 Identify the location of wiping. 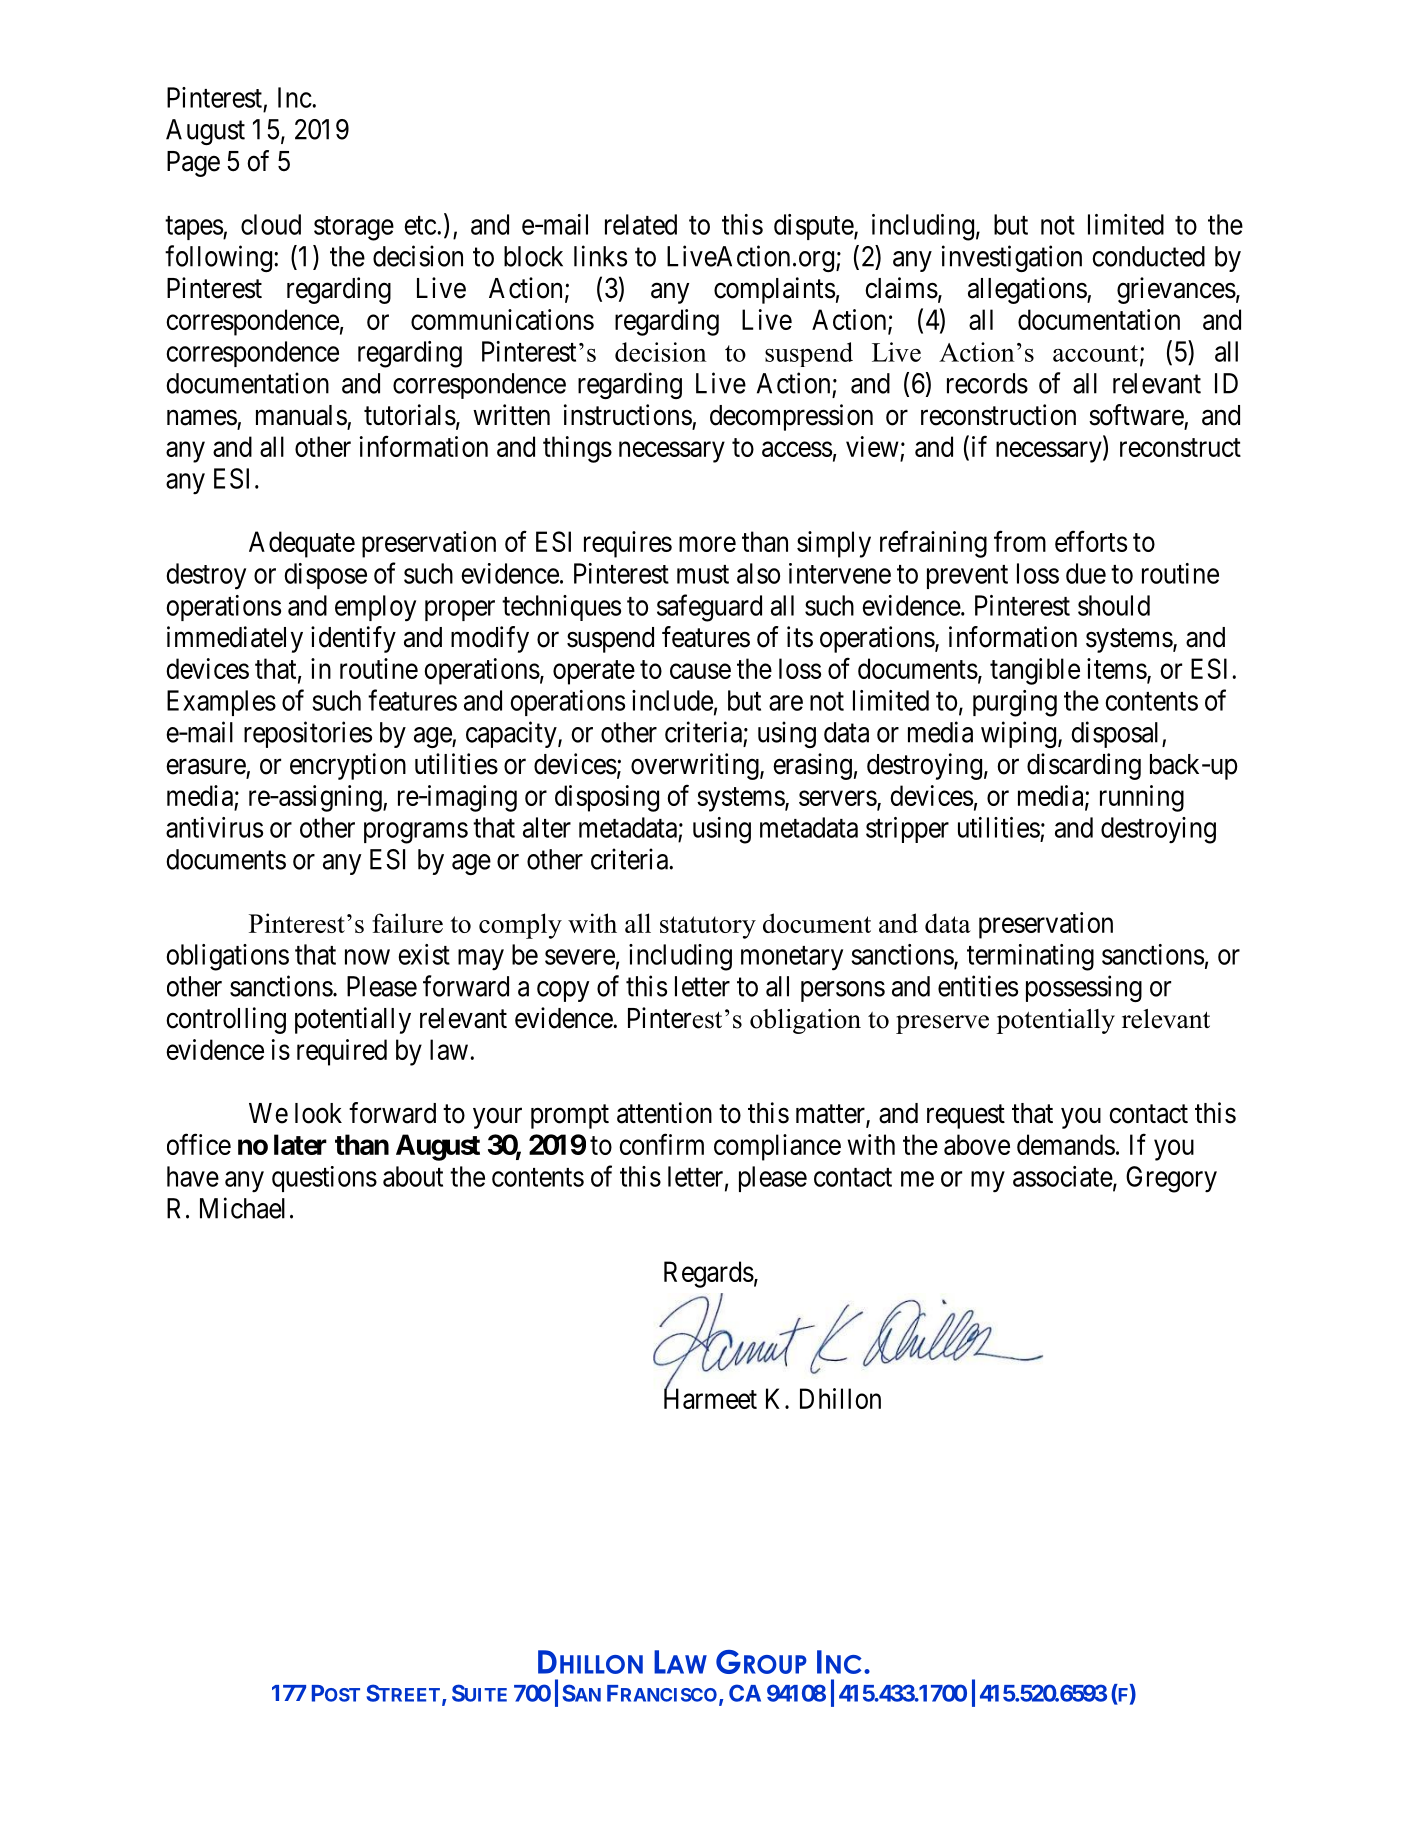
(1020, 734).
